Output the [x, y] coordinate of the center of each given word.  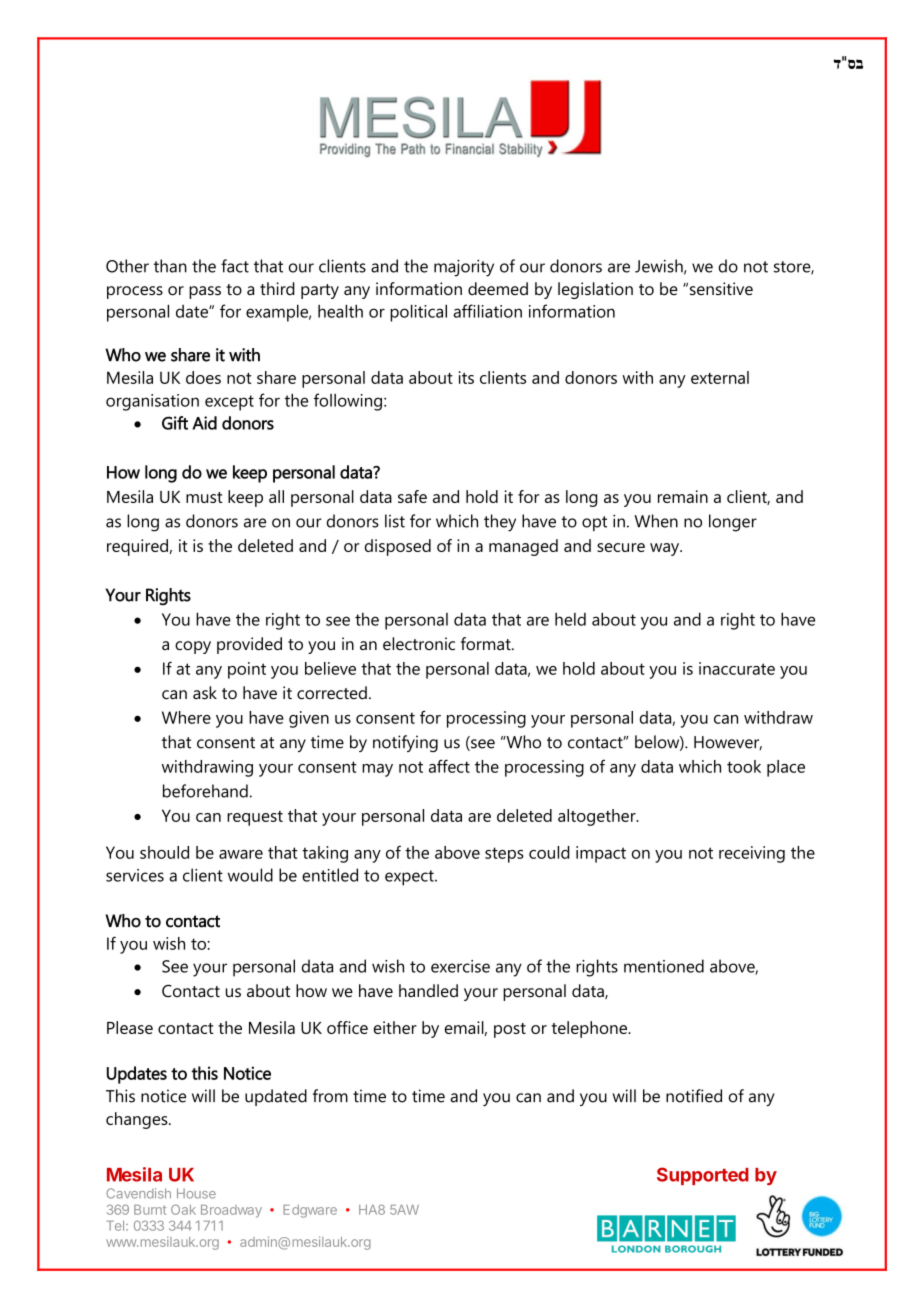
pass [205, 292]
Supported [703, 1176]
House [196, 1193]
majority [464, 268]
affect [449, 766]
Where [186, 717]
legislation [595, 290]
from [330, 1096]
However [728, 743]
